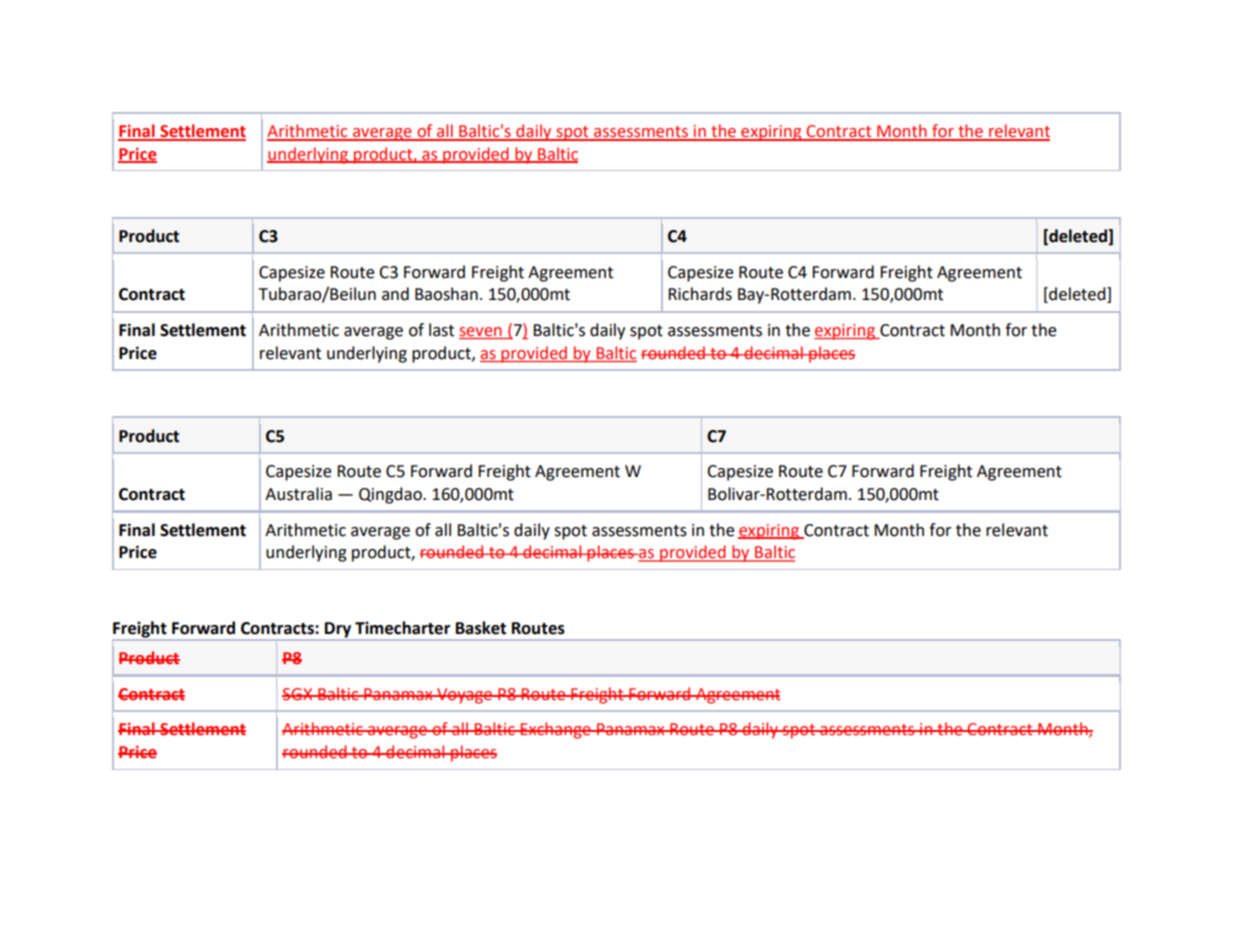  I want to click on Dry, so click(338, 631).
